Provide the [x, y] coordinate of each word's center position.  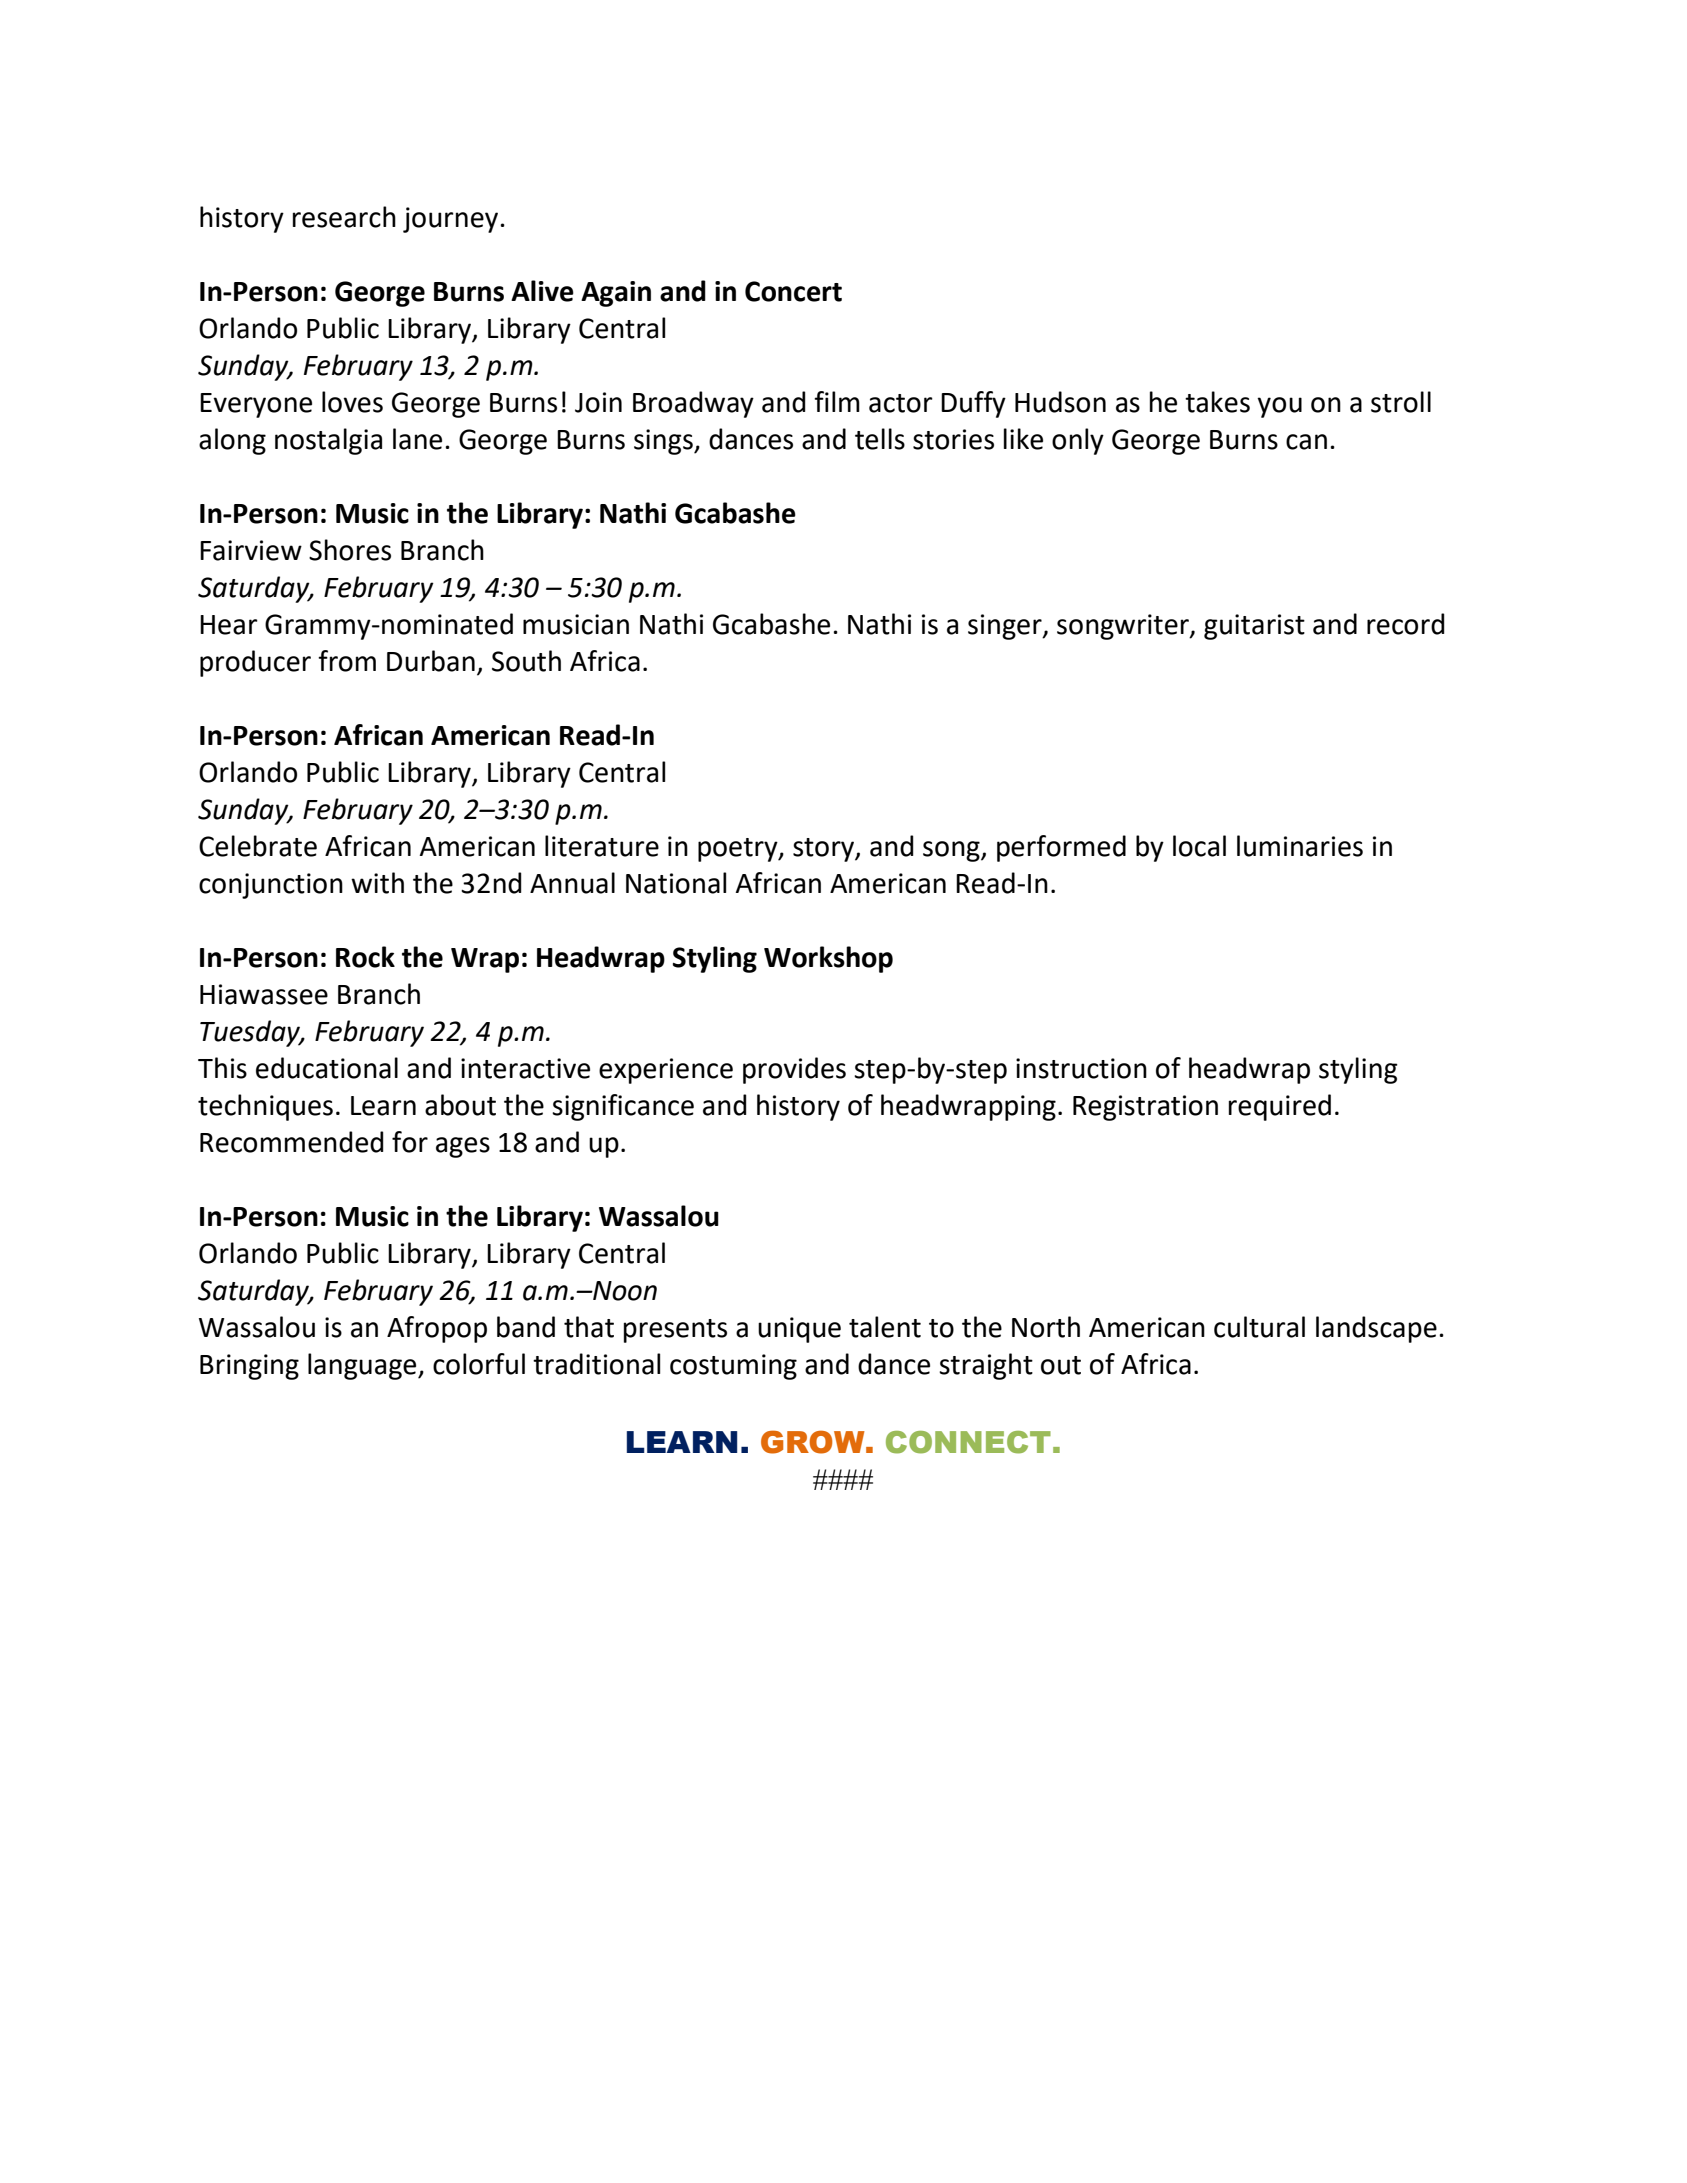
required [1280, 1107]
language [363, 1366]
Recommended [292, 1142]
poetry [739, 850]
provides [794, 1070]
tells [880, 439]
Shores [350, 550]
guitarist [1254, 627]
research [344, 217]
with [377, 883]
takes [1217, 402]
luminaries [1300, 846]
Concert [793, 291]
